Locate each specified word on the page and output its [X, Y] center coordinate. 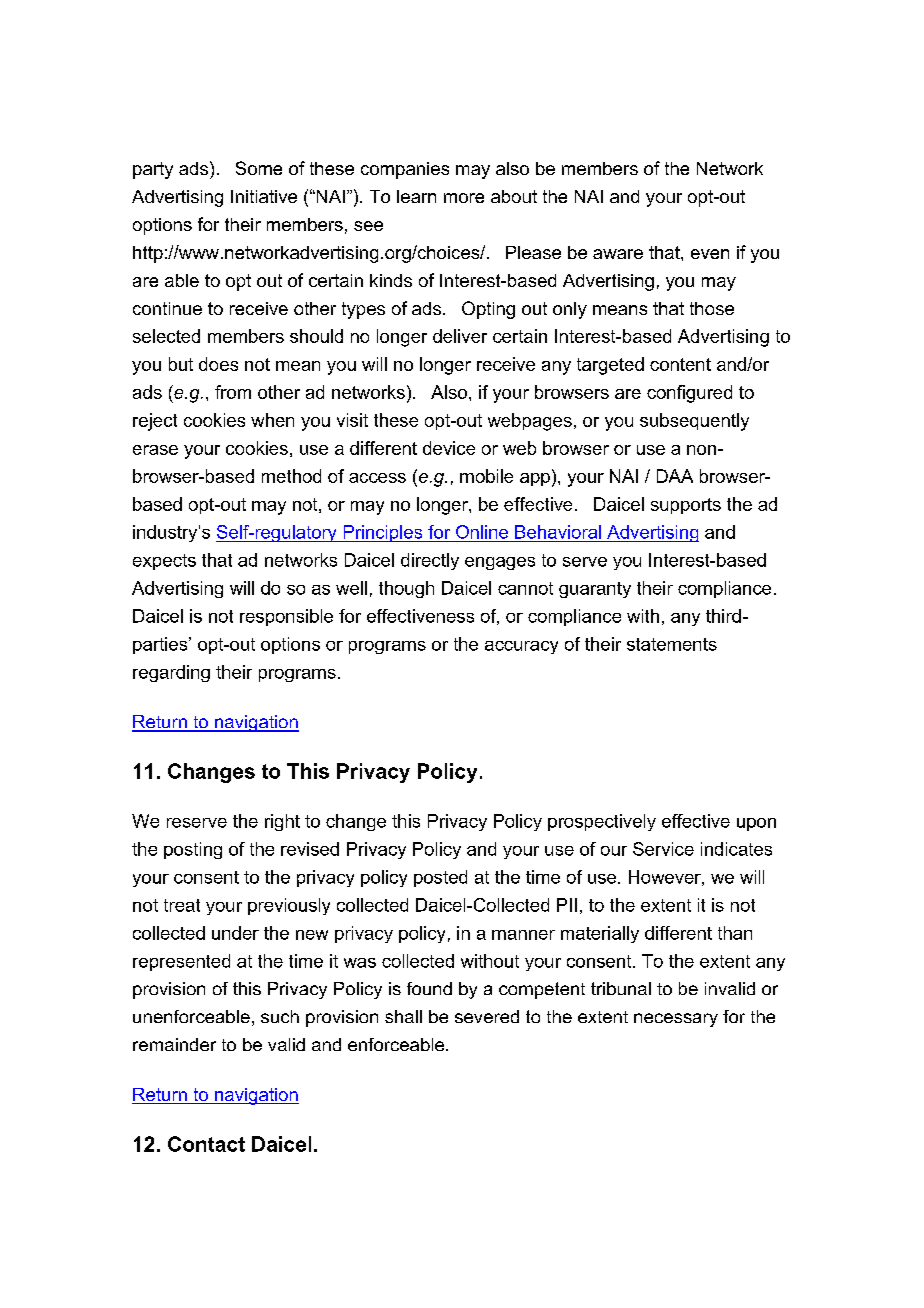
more [464, 198]
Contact [206, 1144]
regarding [171, 673]
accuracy [521, 647]
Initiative [264, 196]
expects [164, 562]
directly [430, 561]
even [710, 254]
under [235, 933]
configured [689, 394]
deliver [460, 336]
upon [756, 824]
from [233, 392]
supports [686, 506]
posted [440, 878]
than [735, 933]
